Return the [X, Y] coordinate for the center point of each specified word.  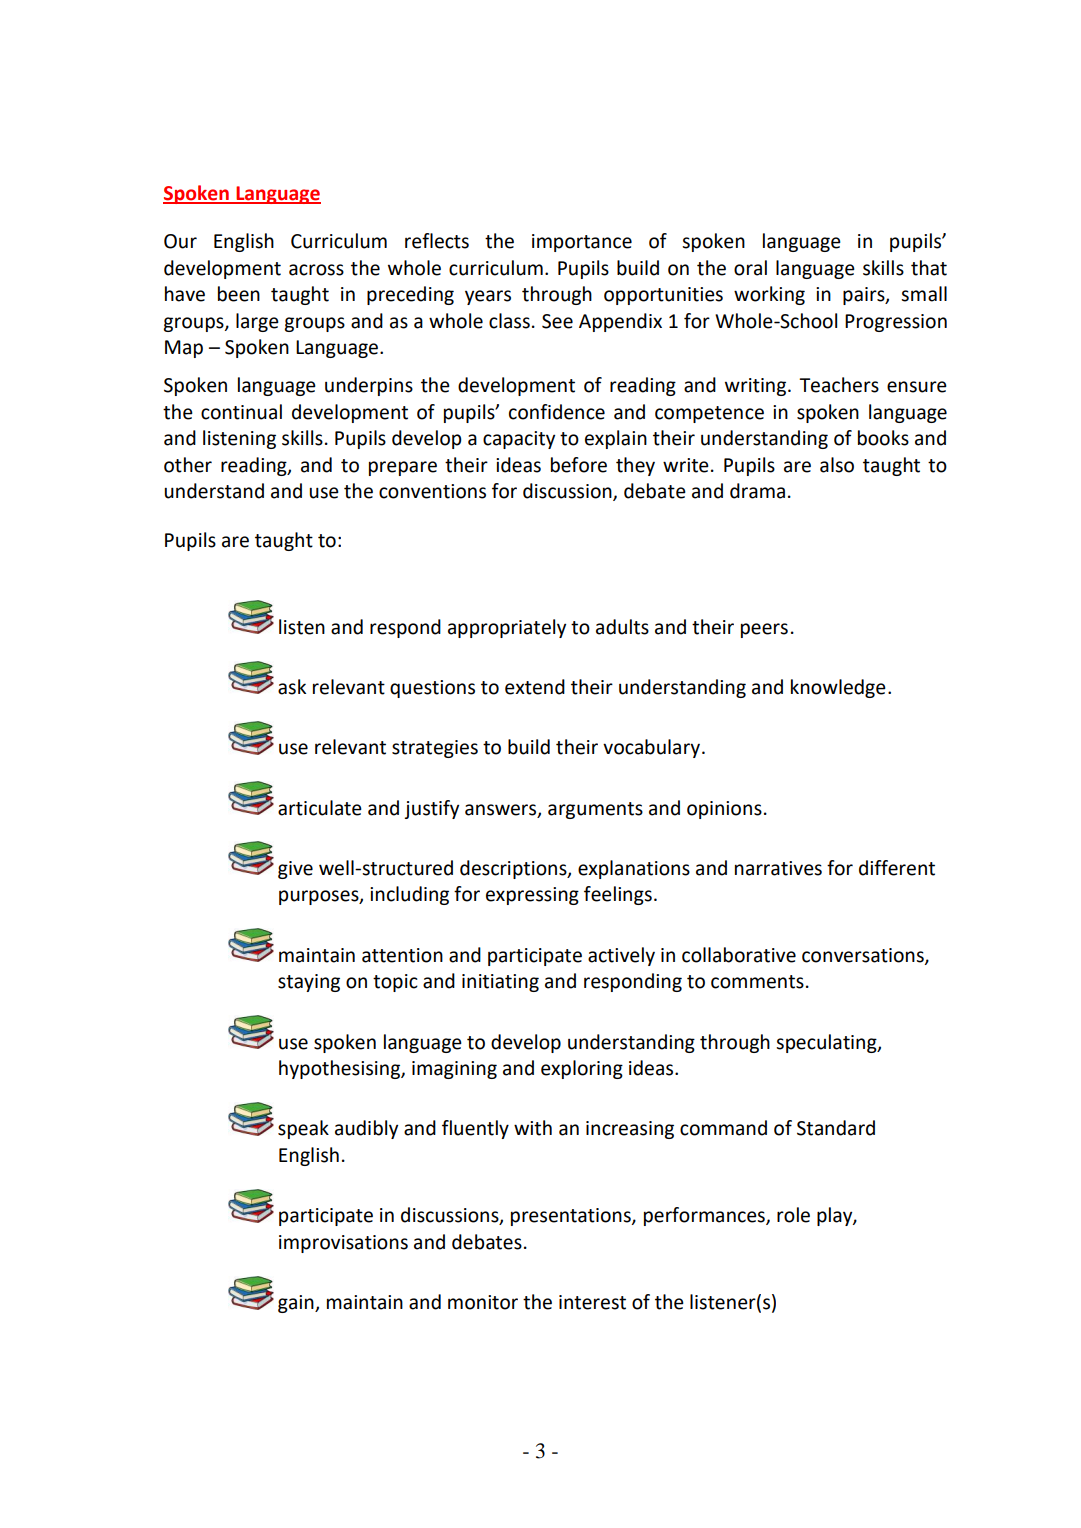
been [239, 294]
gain [297, 1304]
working [769, 295]
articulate [320, 808]
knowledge [838, 688]
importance [582, 243]
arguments [595, 810]
